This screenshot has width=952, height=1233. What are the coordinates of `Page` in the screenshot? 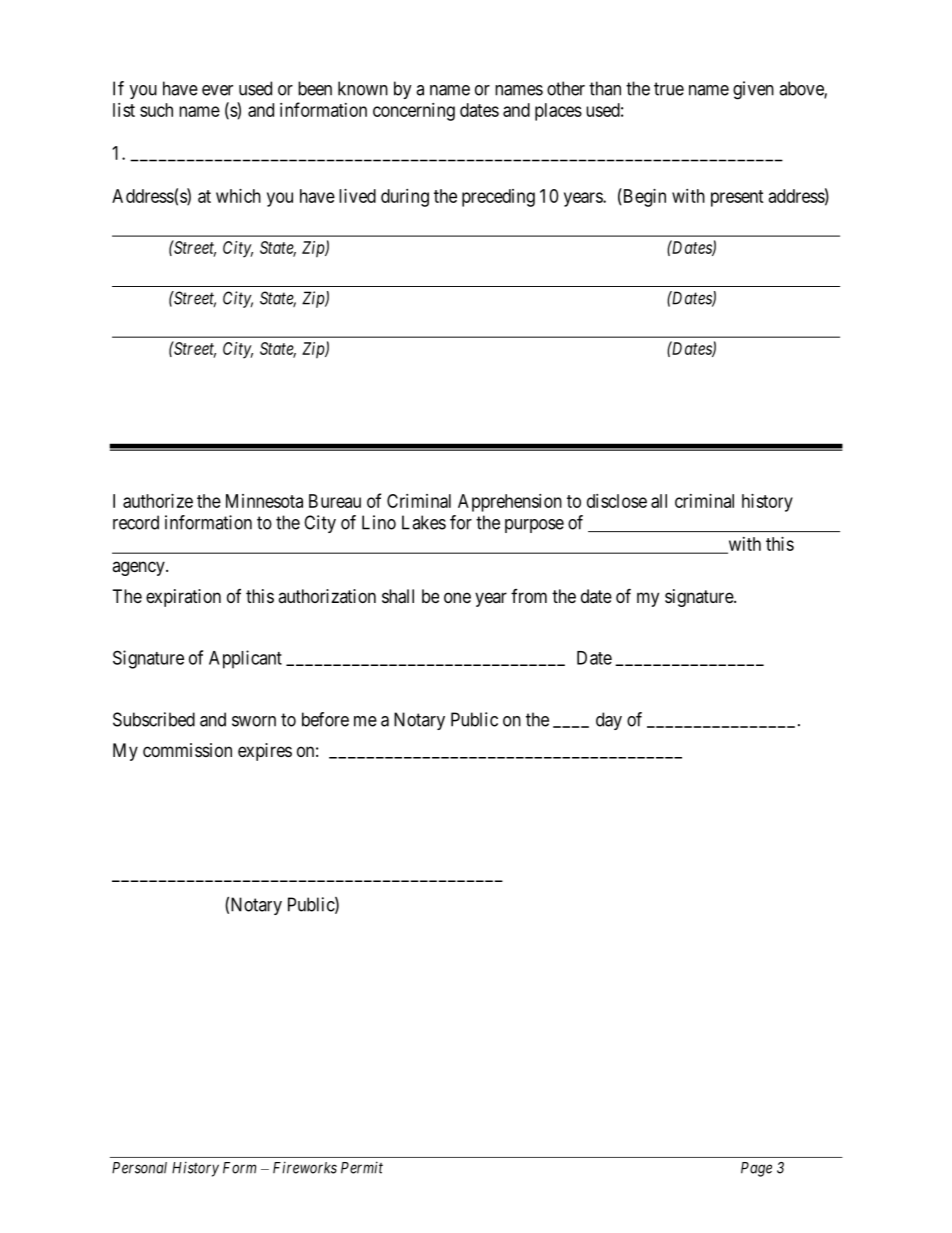 It's located at (756, 1169).
